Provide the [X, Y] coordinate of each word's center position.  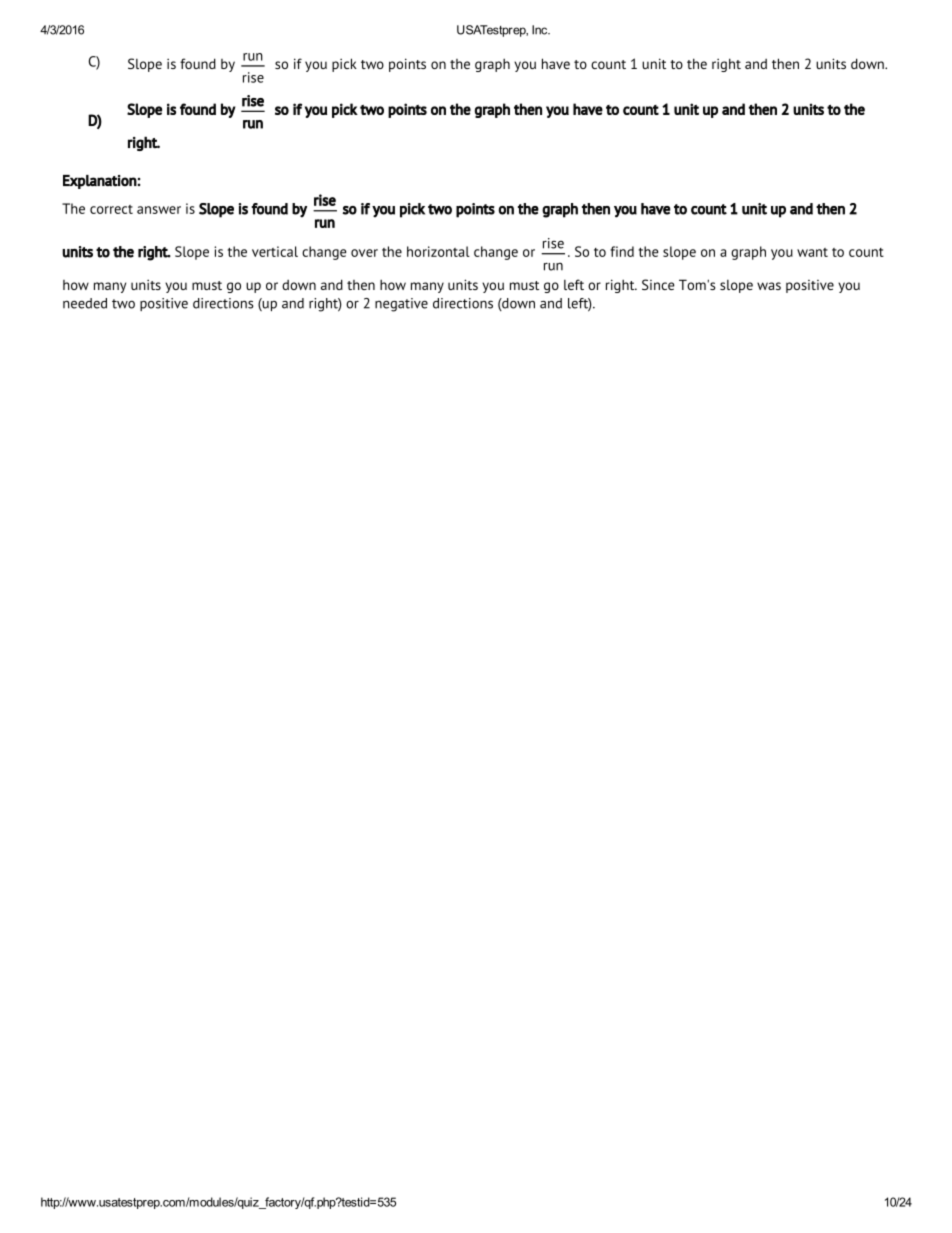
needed [85, 303]
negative [401, 305]
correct [111, 209]
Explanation [100, 182]
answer [159, 210]
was [769, 286]
